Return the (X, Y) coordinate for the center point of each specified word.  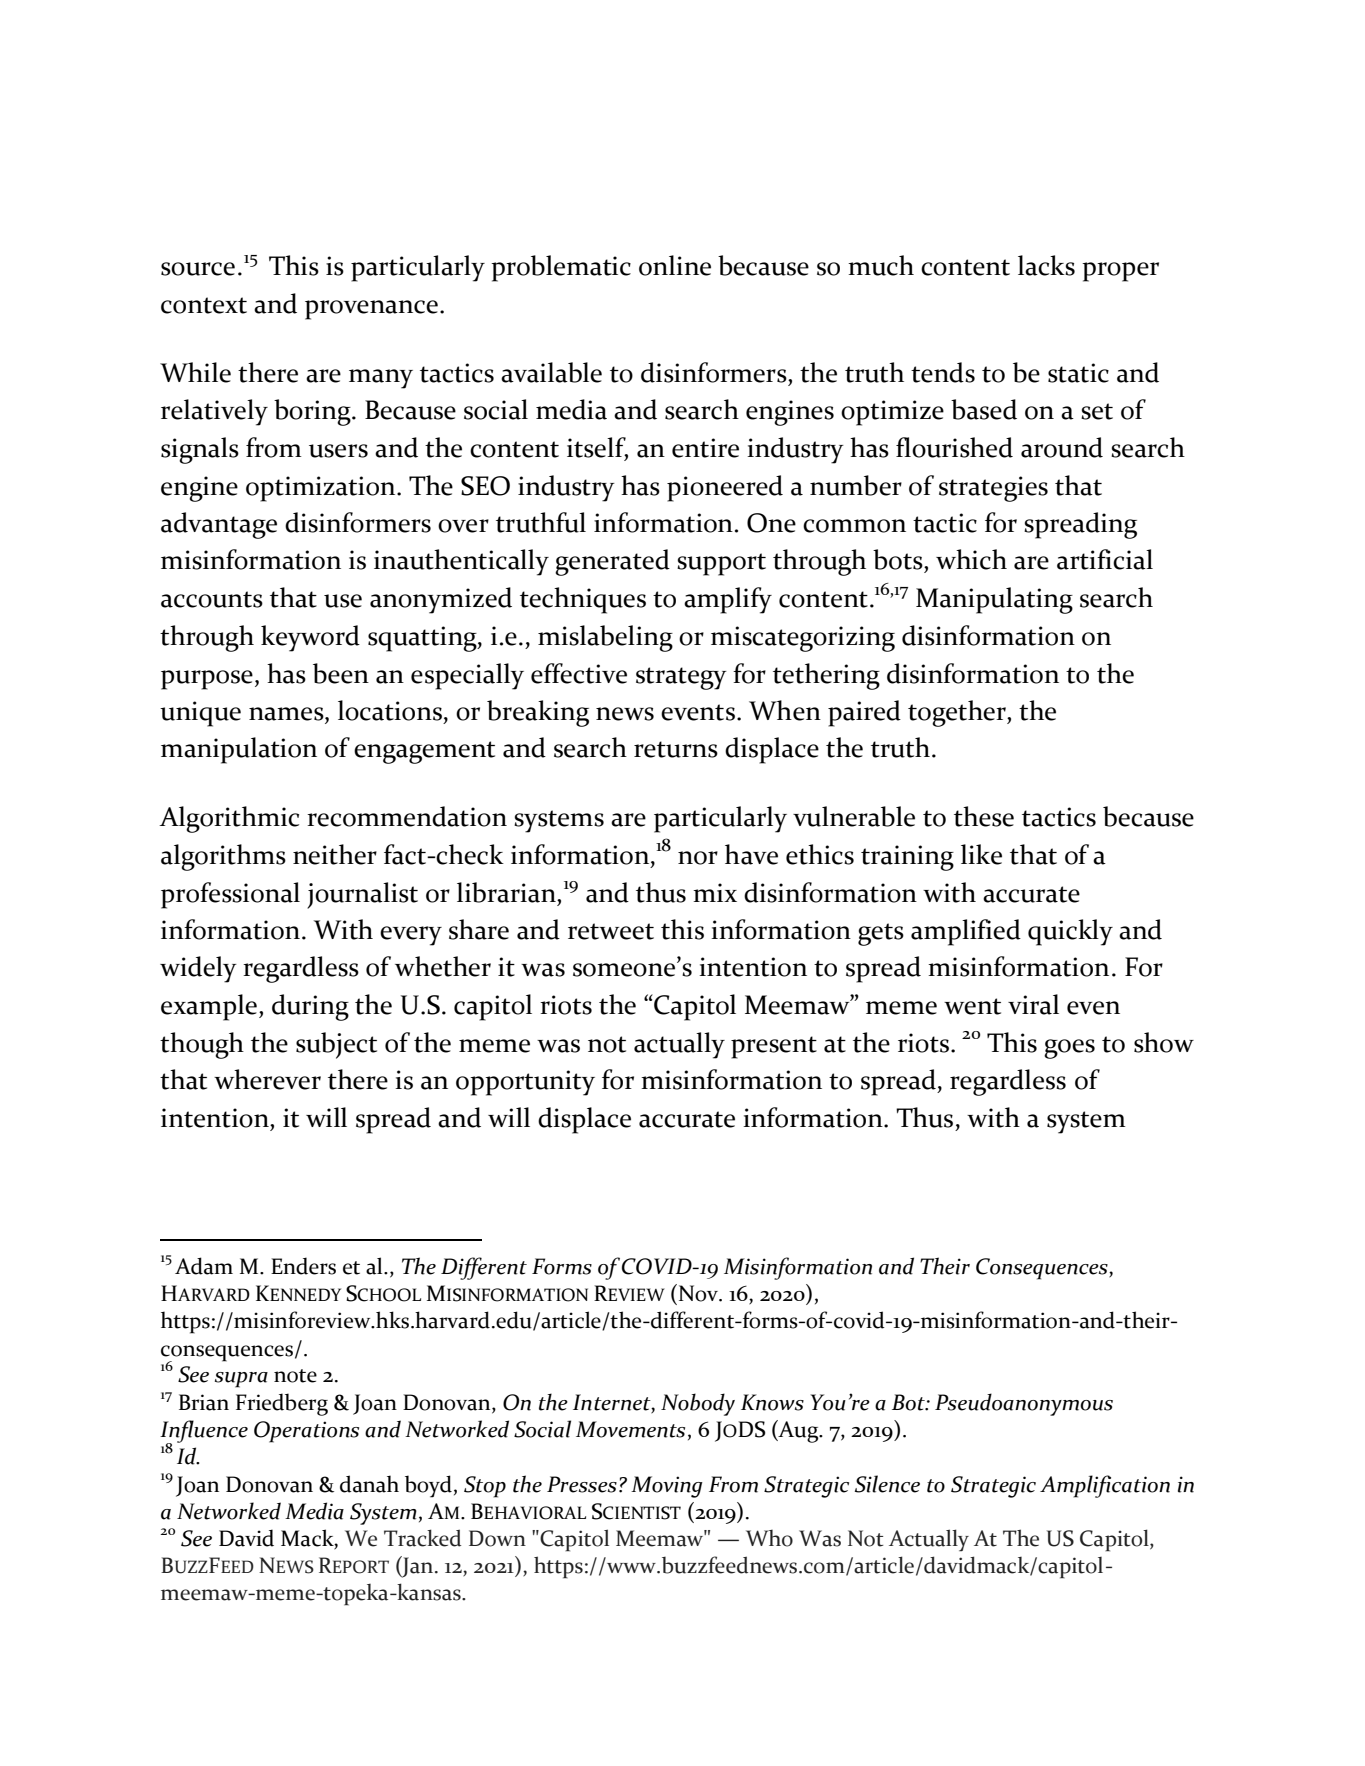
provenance (371, 310)
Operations (306, 1432)
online (675, 265)
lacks (1046, 265)
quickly (1070, 932)
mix (715, 892)
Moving (667, 1487)
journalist (362, 895)
